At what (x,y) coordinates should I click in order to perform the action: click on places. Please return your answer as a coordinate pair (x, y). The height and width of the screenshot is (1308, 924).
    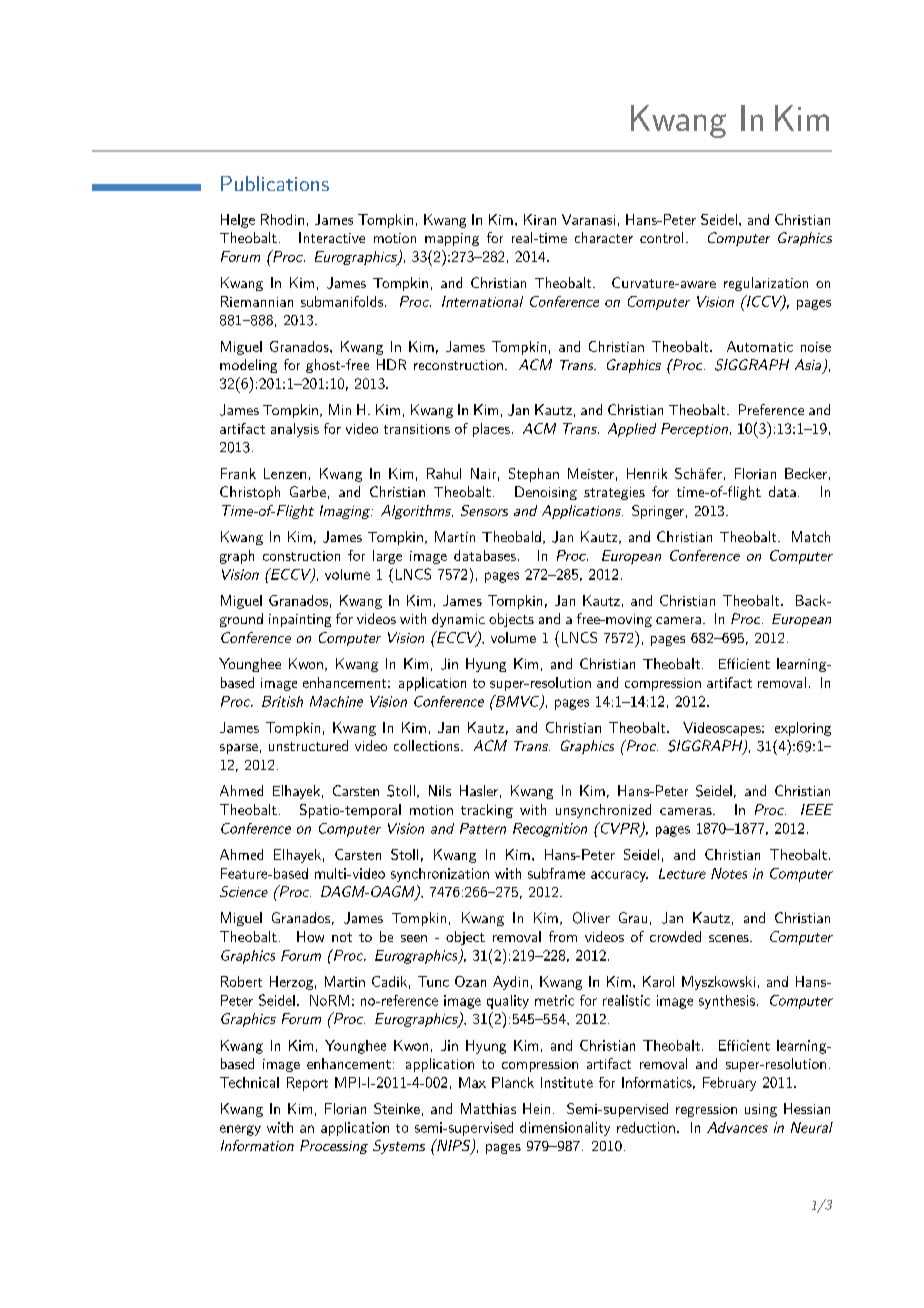
    Looking at the image, I should click on (491, 430).
